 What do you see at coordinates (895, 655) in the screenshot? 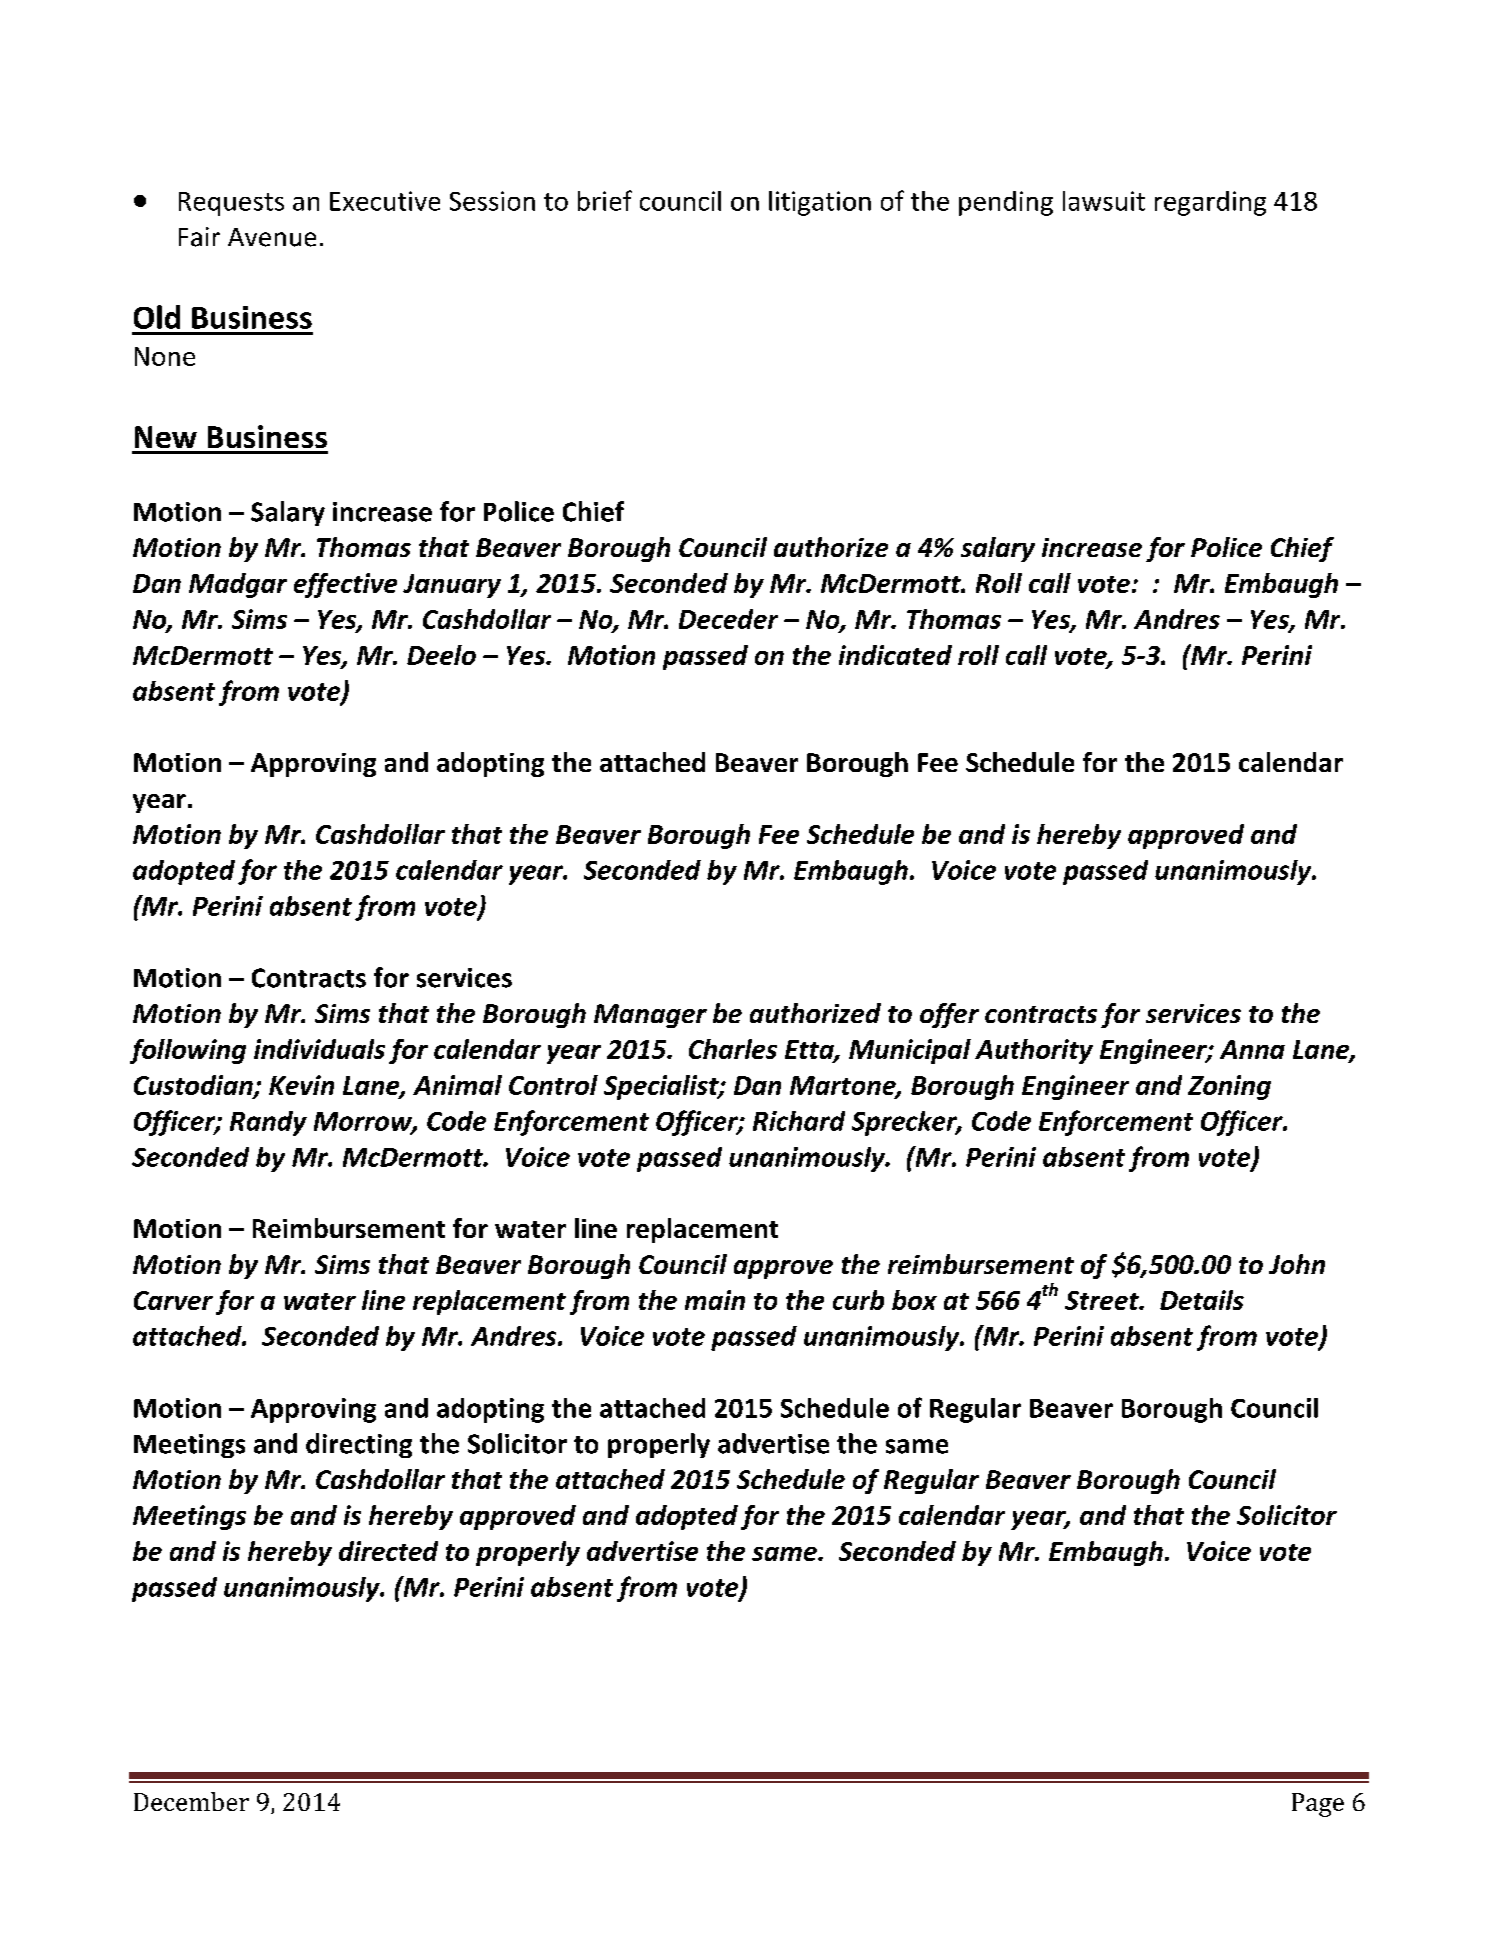
I see `indicated` at bounding box center [895, 655].
